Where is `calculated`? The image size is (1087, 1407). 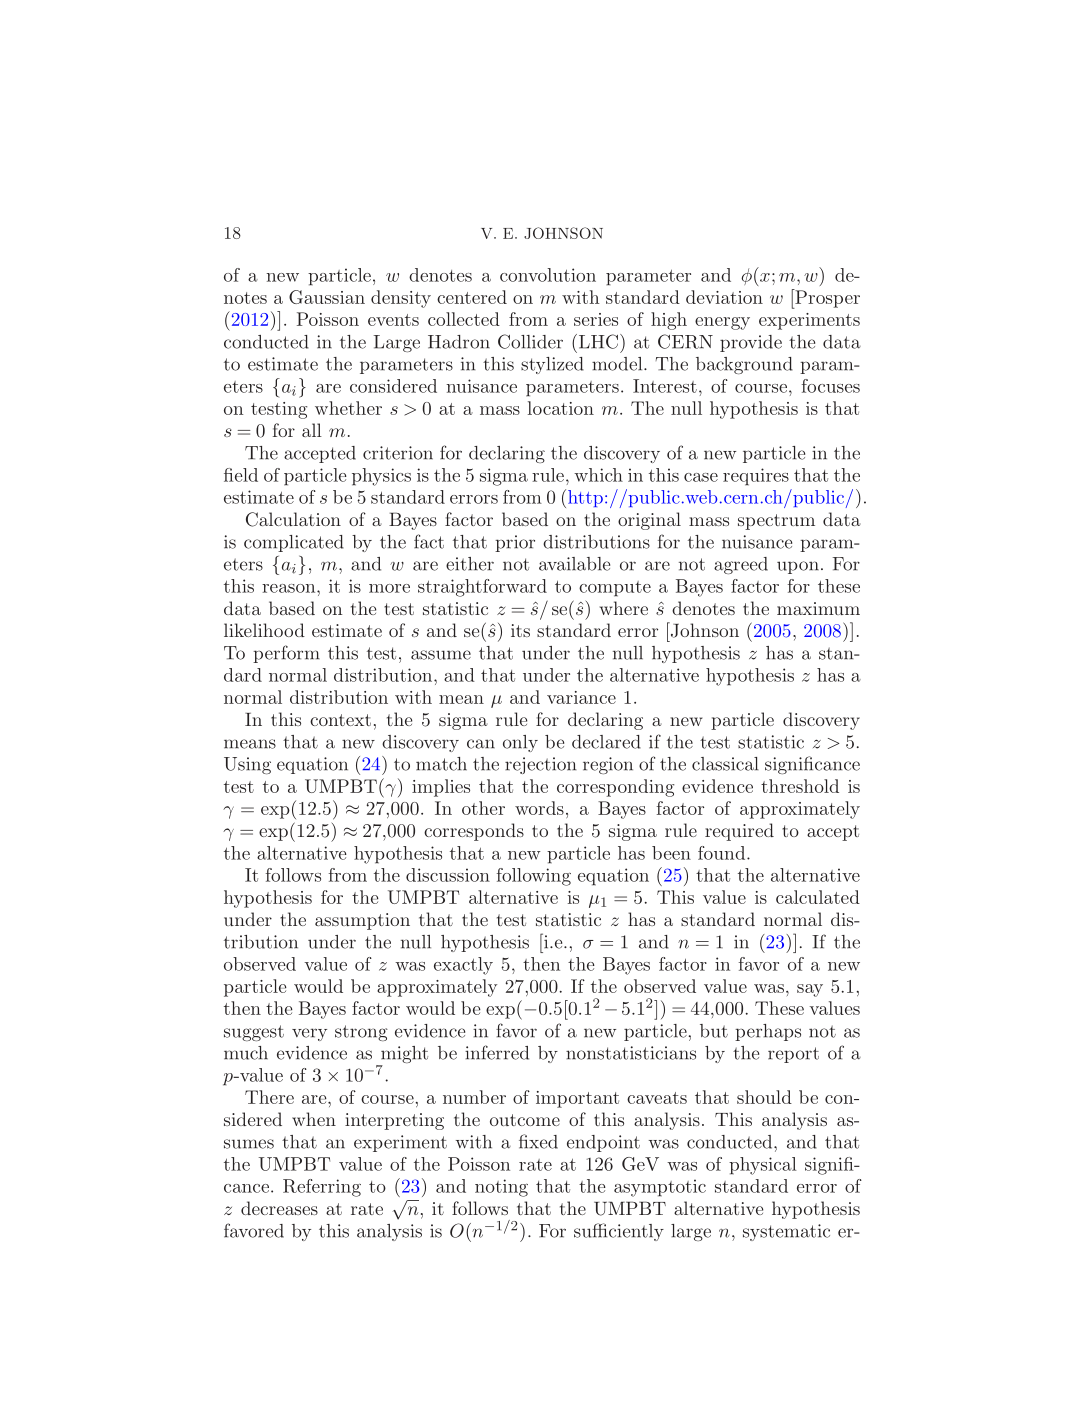
calculated is located at coordinates (818, 897).
